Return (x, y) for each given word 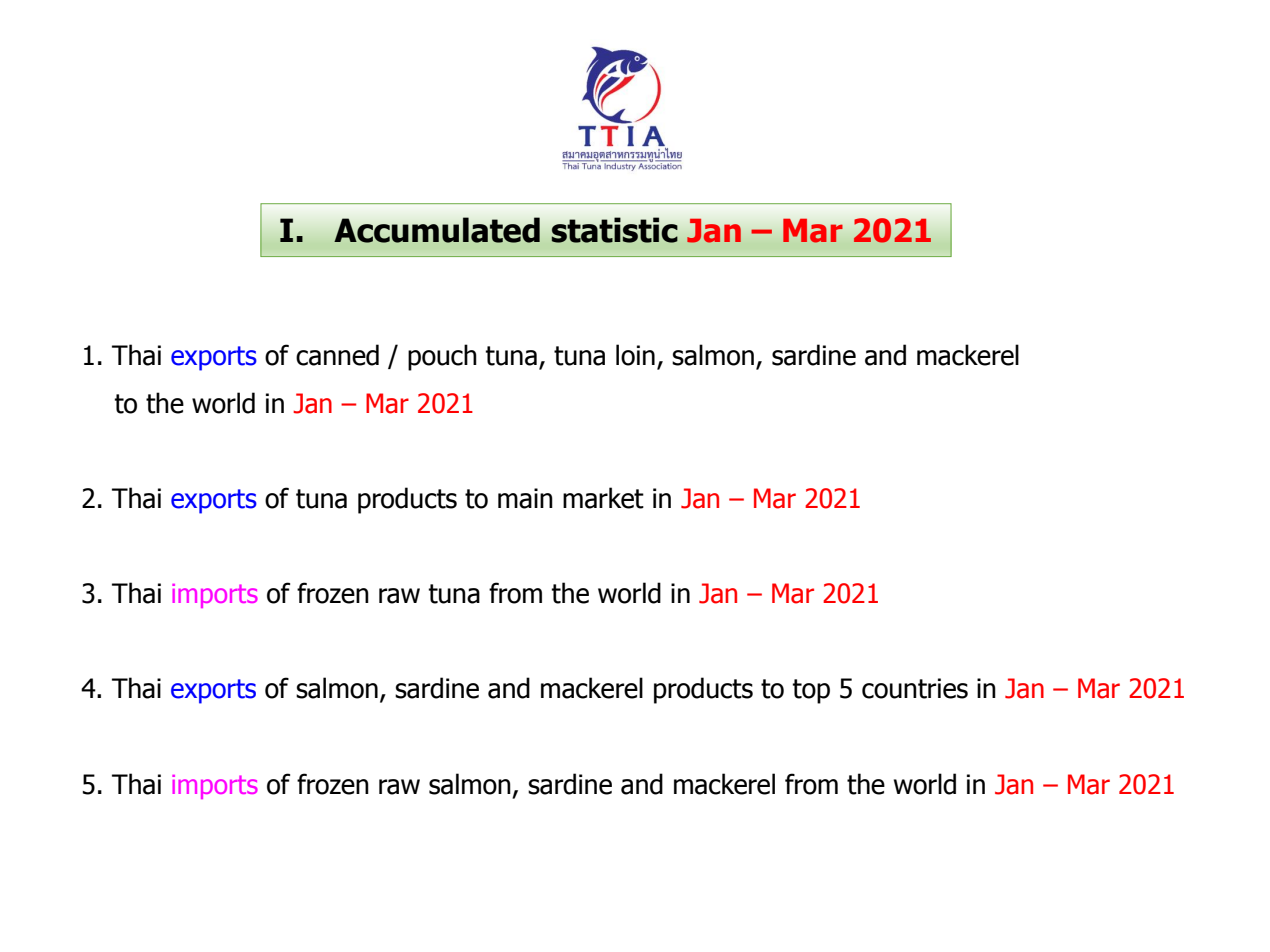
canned (337, 355)
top (811, 691)
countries (915, 688)
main (525, 498)
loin (635, 355)
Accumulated (437, 230)
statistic (614, 230)
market (603, 498)
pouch (442, 357)
